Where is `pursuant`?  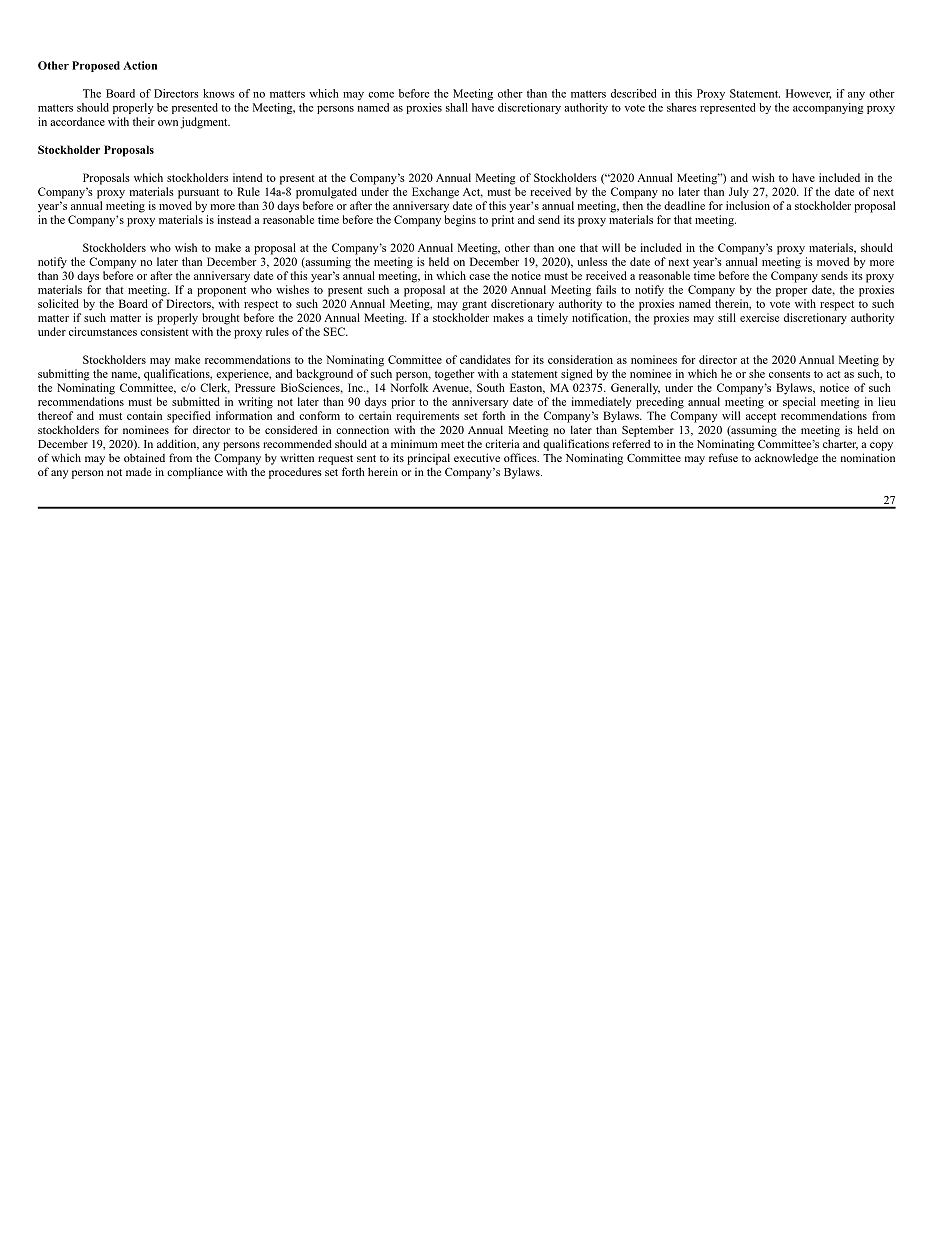
pursuant is located at coordinates (198, 194).
